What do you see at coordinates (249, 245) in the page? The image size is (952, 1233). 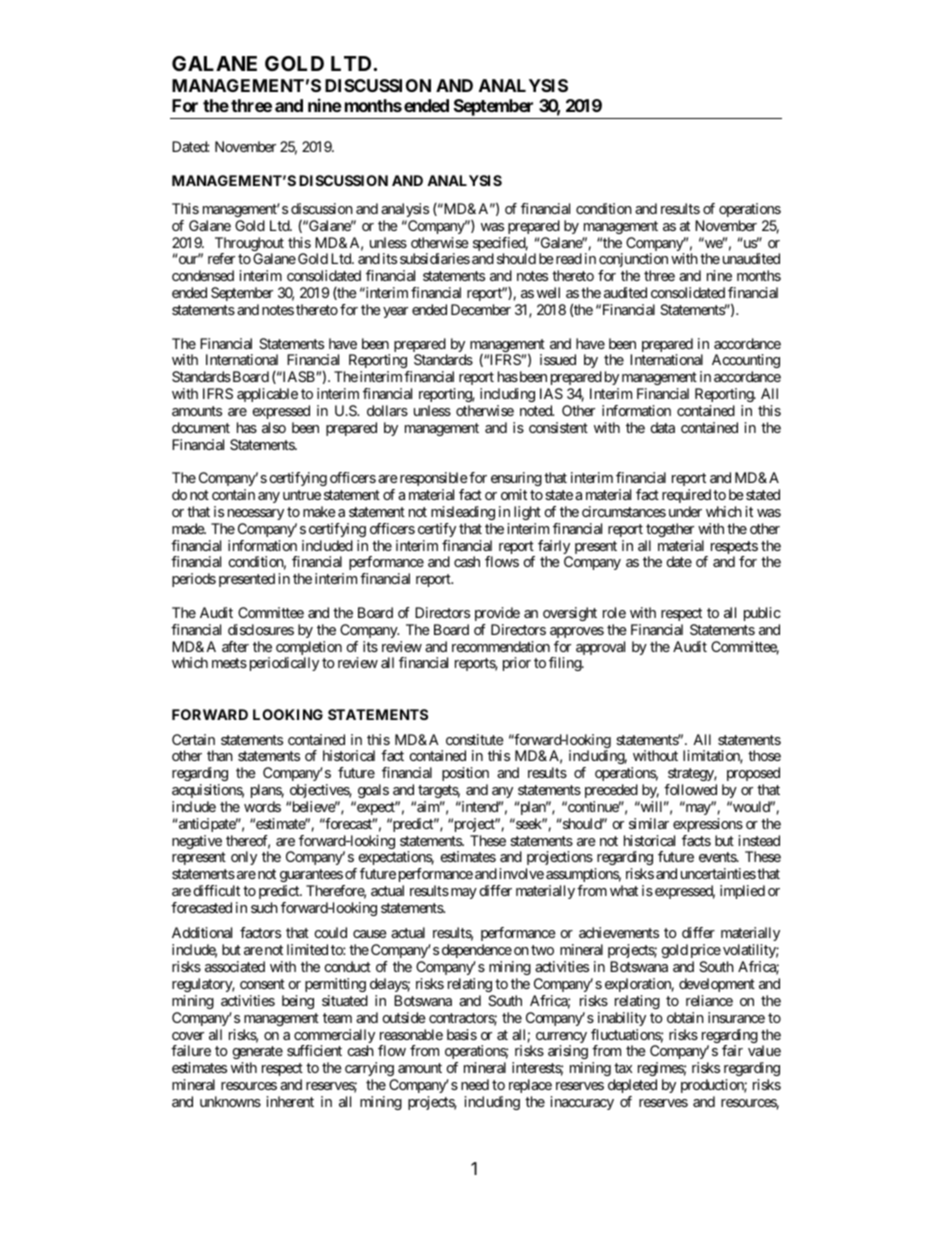 I see `Throughout` at bounding box center [249, 245].
